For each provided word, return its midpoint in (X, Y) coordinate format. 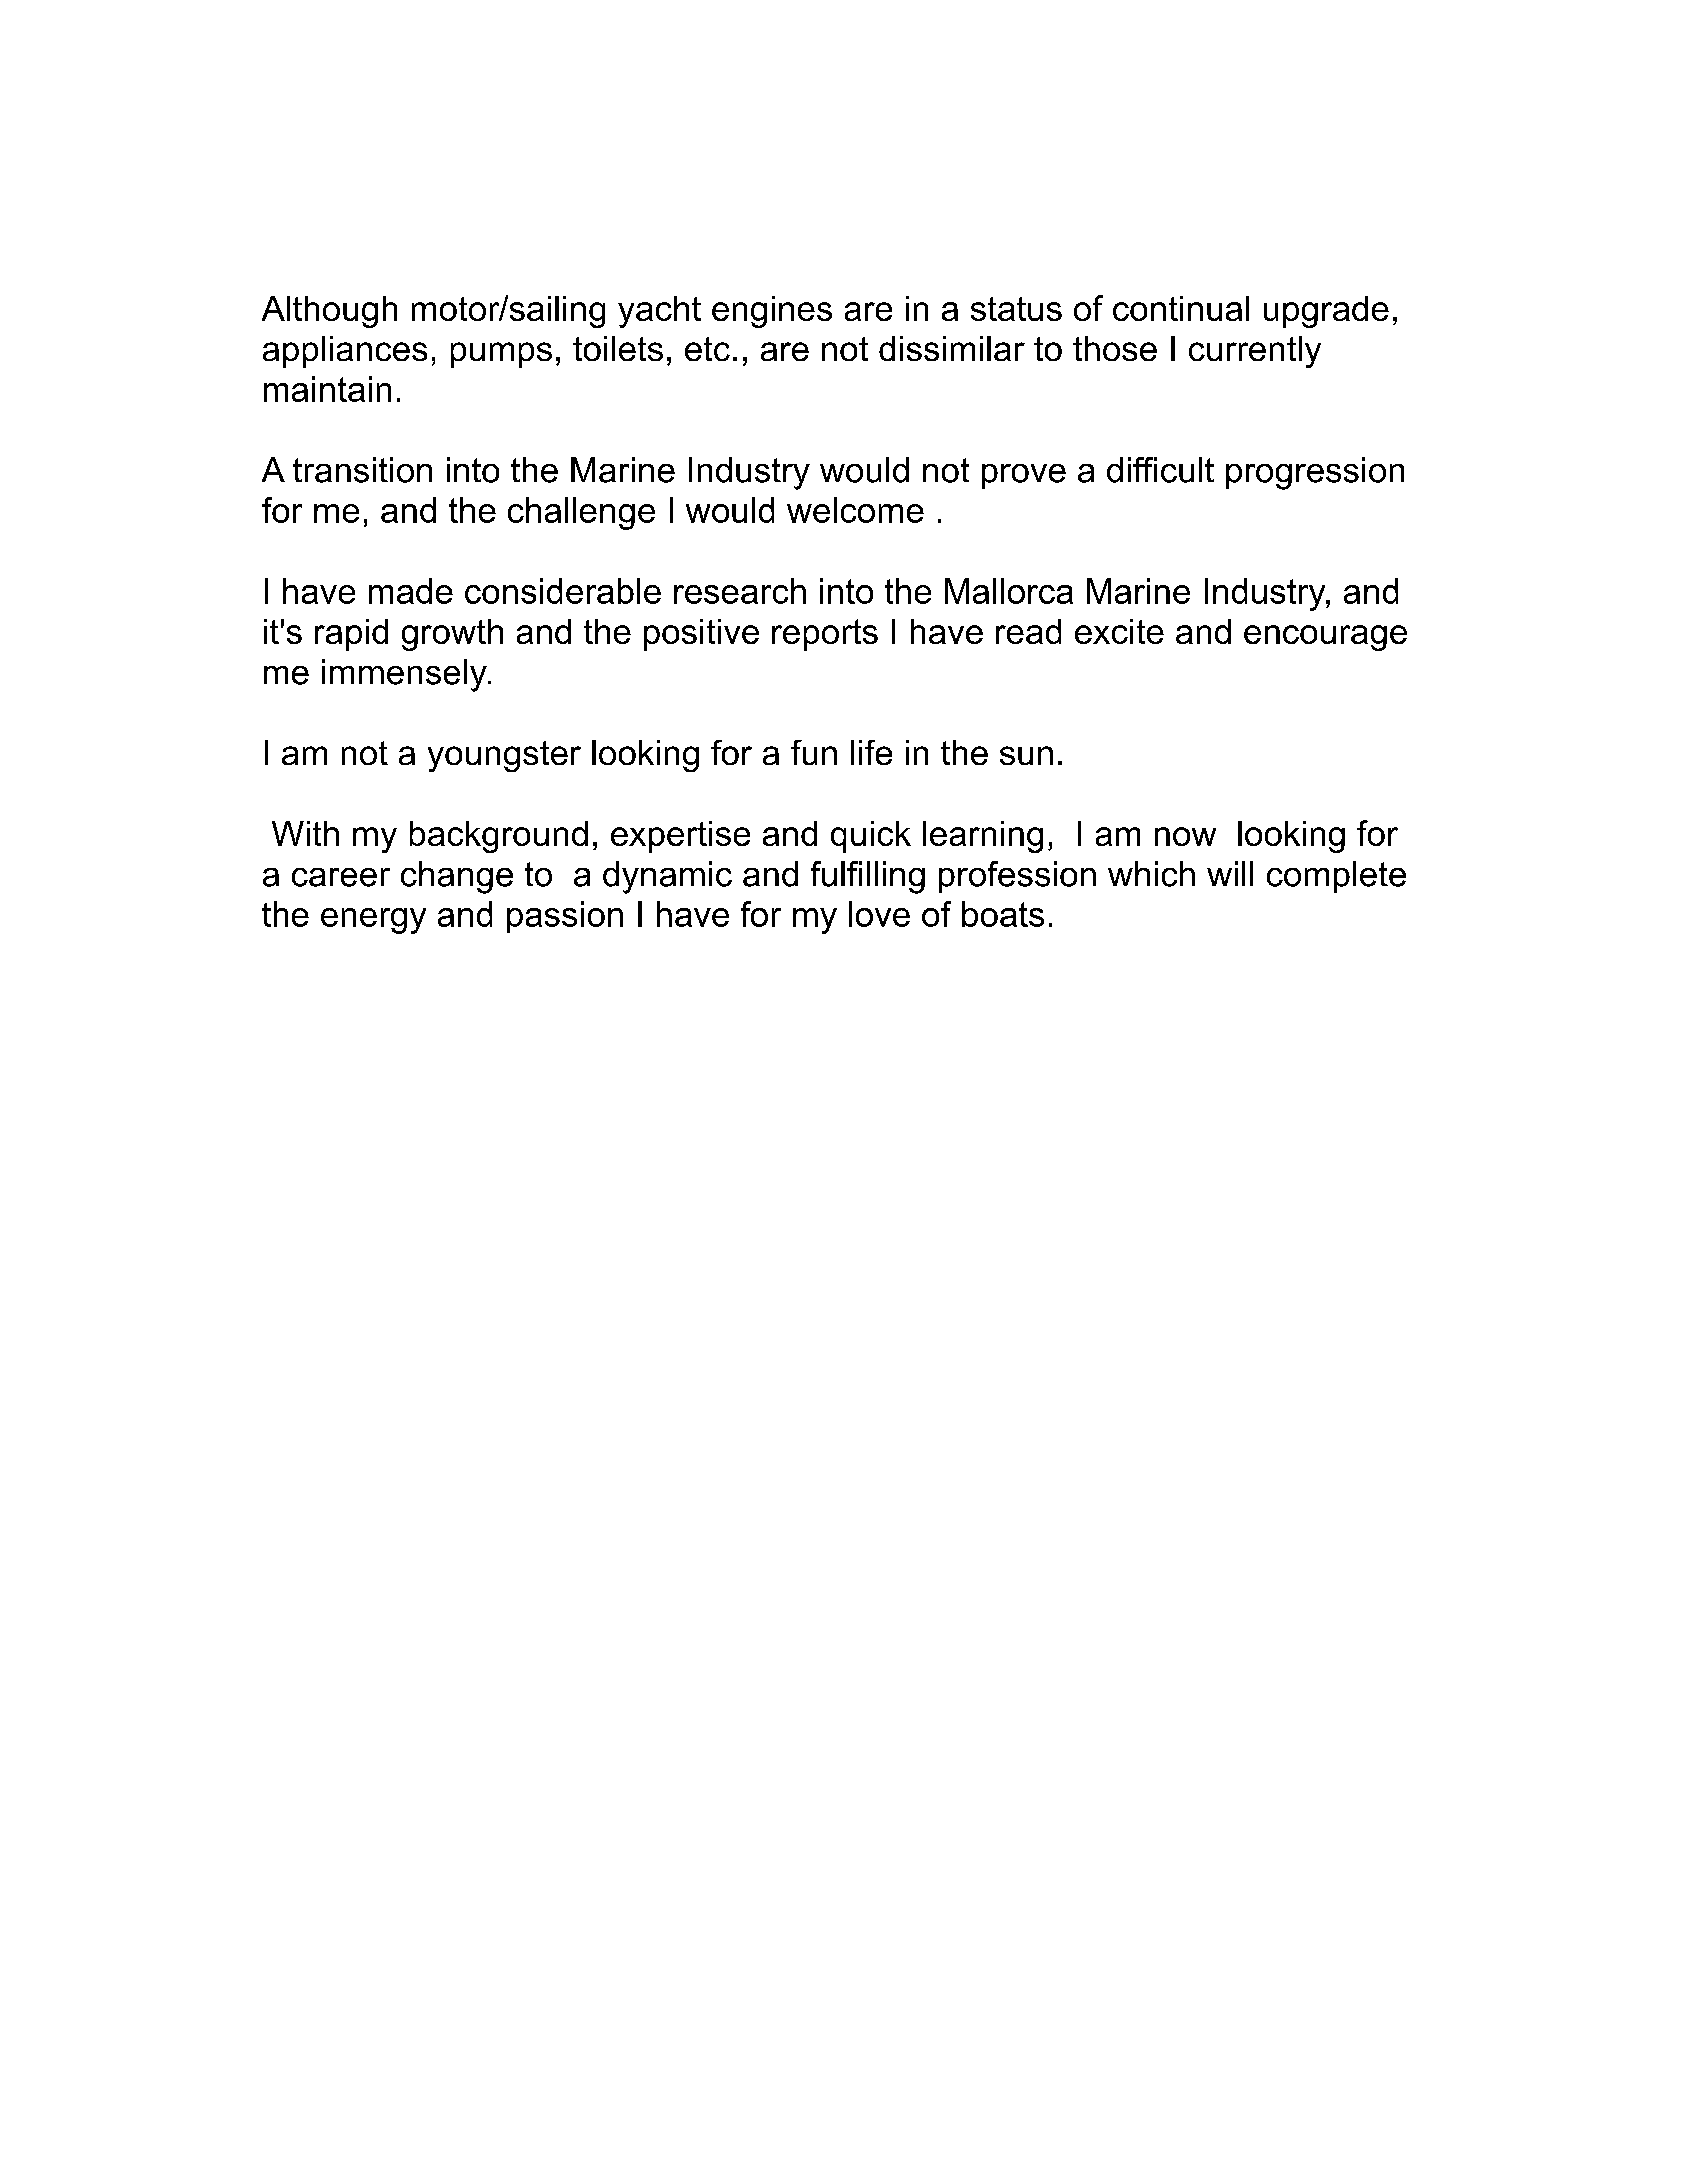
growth (452, 635)
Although (329, 312)
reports (825, 635)
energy (373, 921)
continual (1181, 308)
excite (1119, 631)
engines (772, 312)
